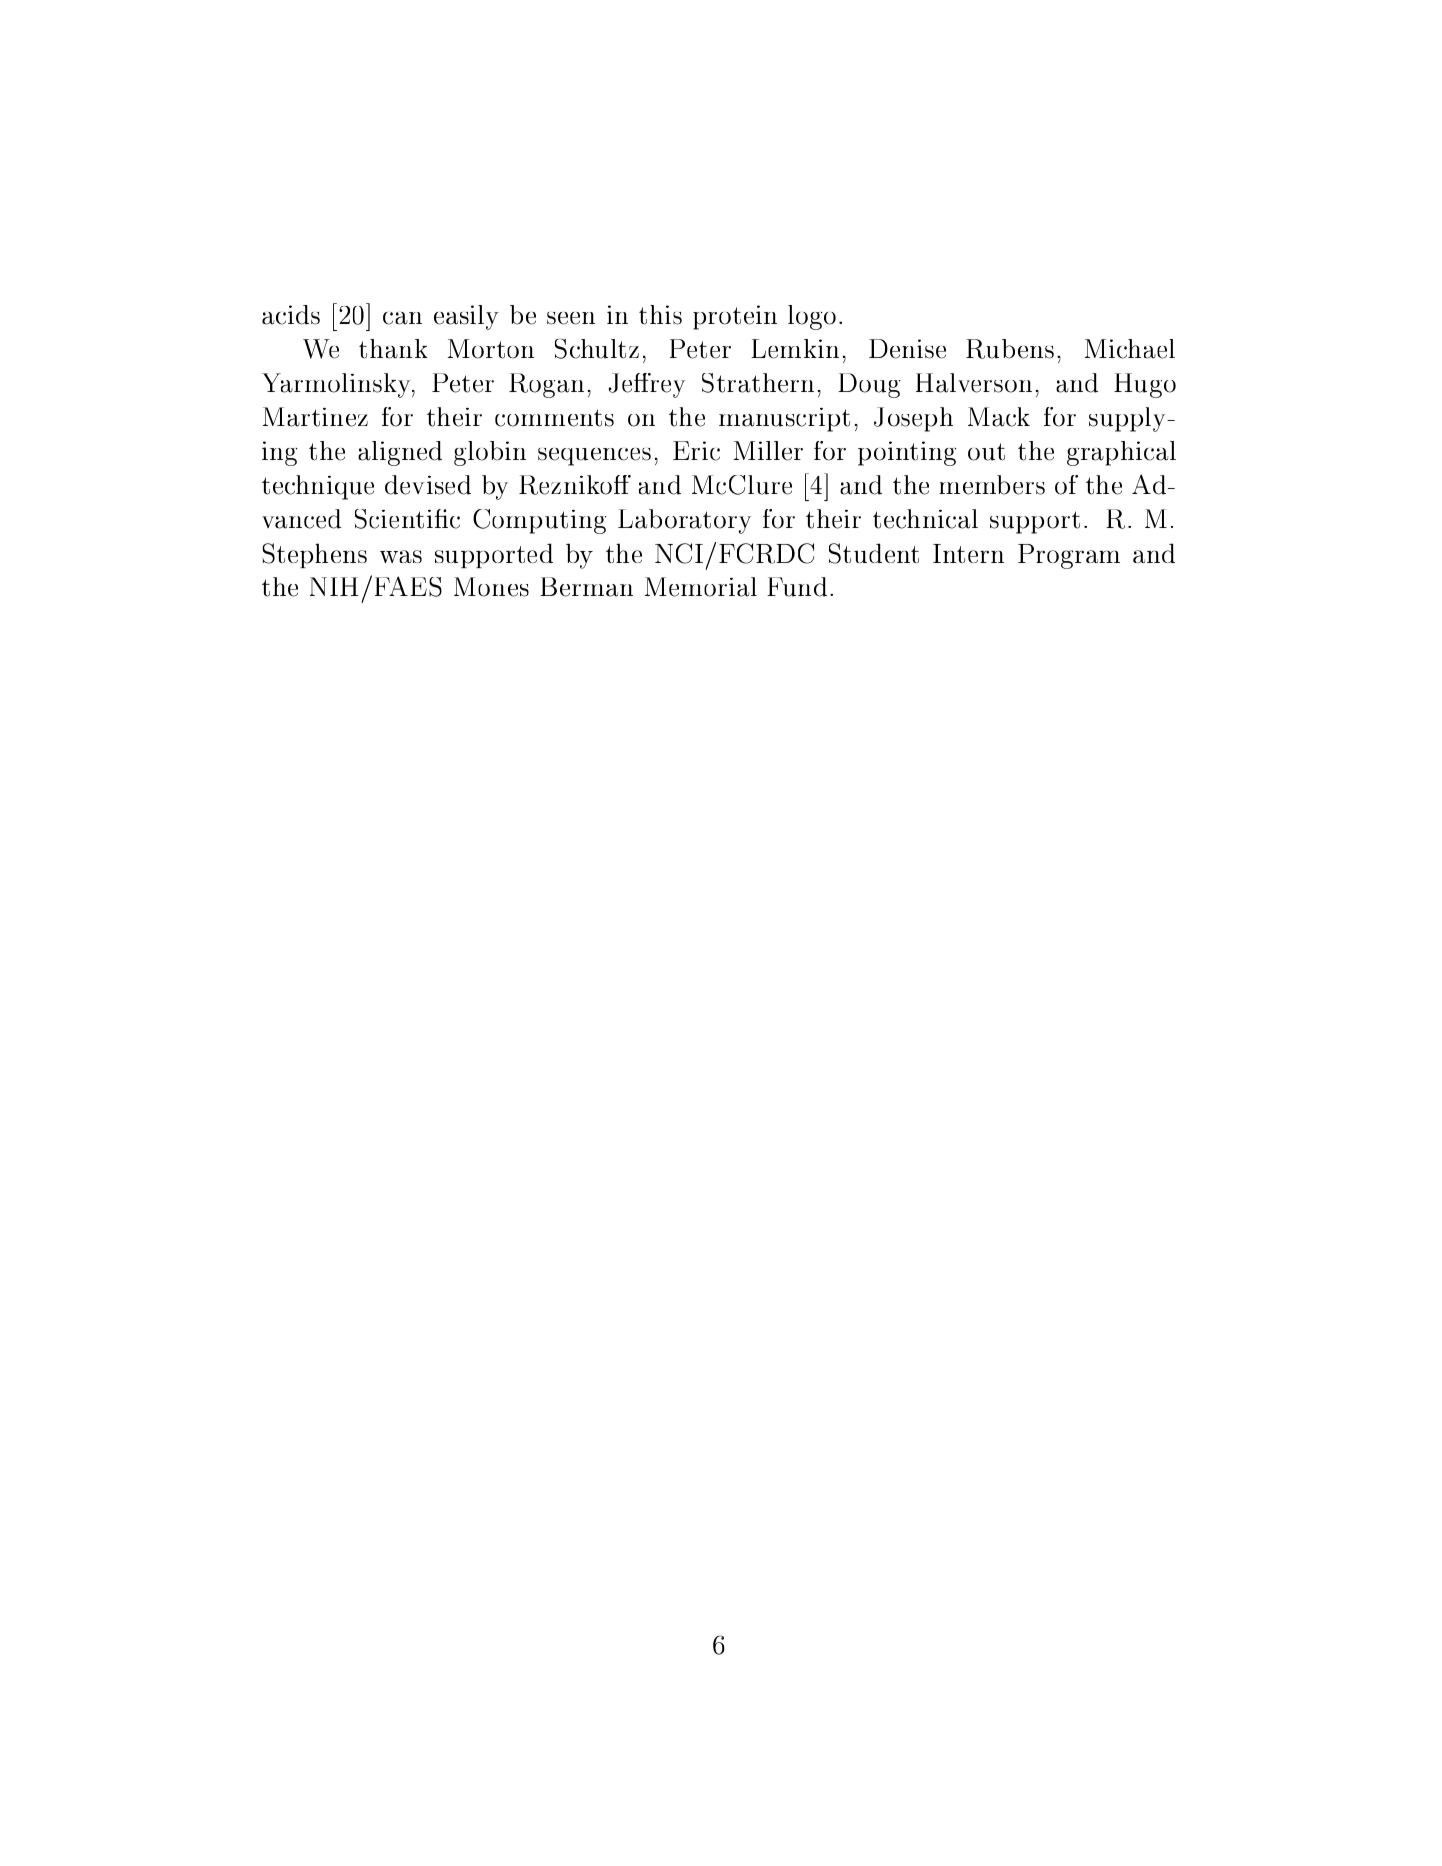  What do you see at coordinates (401, 556) in the screenshot?
I see `was` at bounding box center [401, 556].
